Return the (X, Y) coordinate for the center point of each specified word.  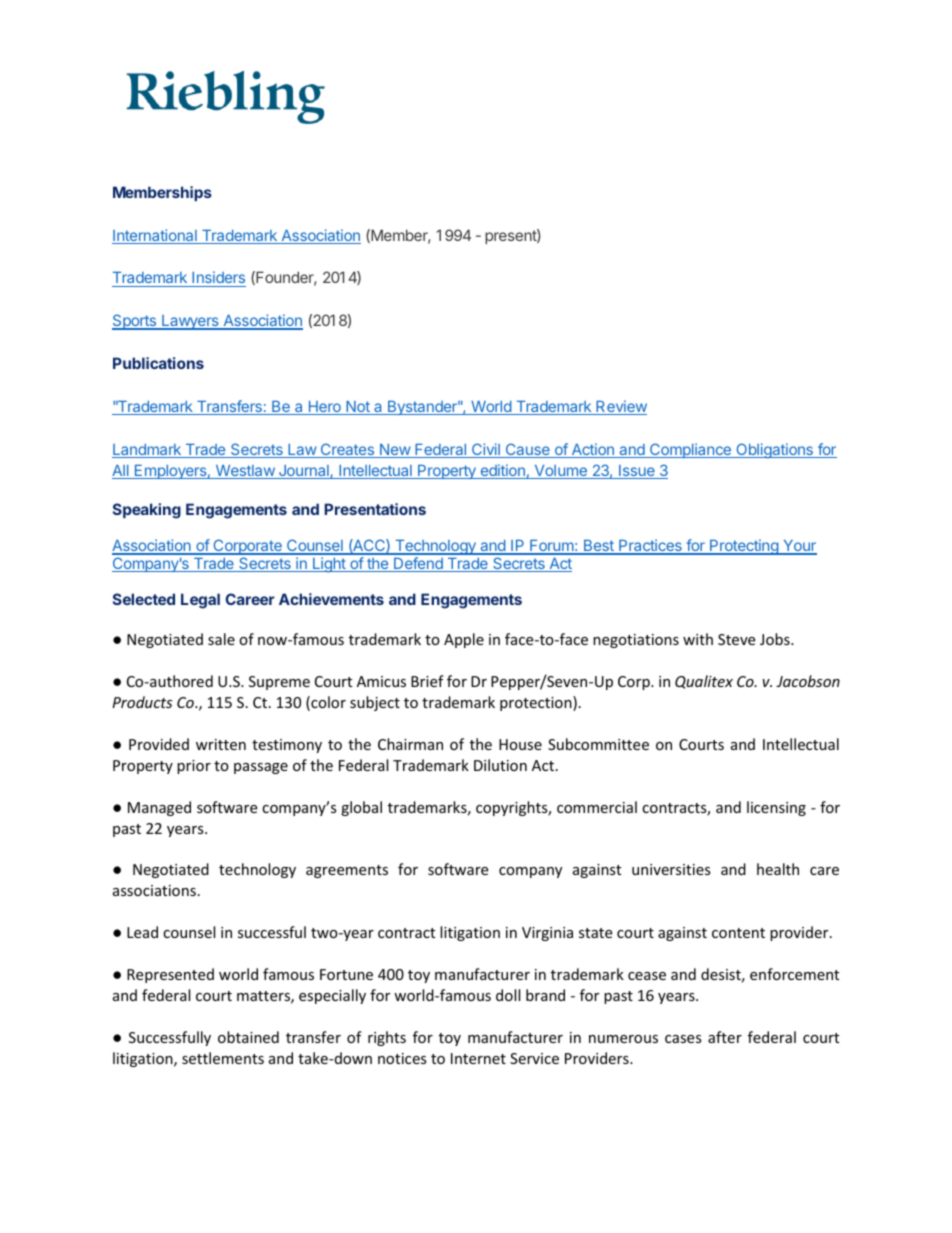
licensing (776, 808)
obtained (248, 1037)
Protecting (744, 547)
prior (194, 767)
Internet (478, 1058)
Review (620, 407)
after (725, 1037)
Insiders (218, 279)
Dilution (500, 765)
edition (502, 471)
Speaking (147, 511)
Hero (324, 408)
